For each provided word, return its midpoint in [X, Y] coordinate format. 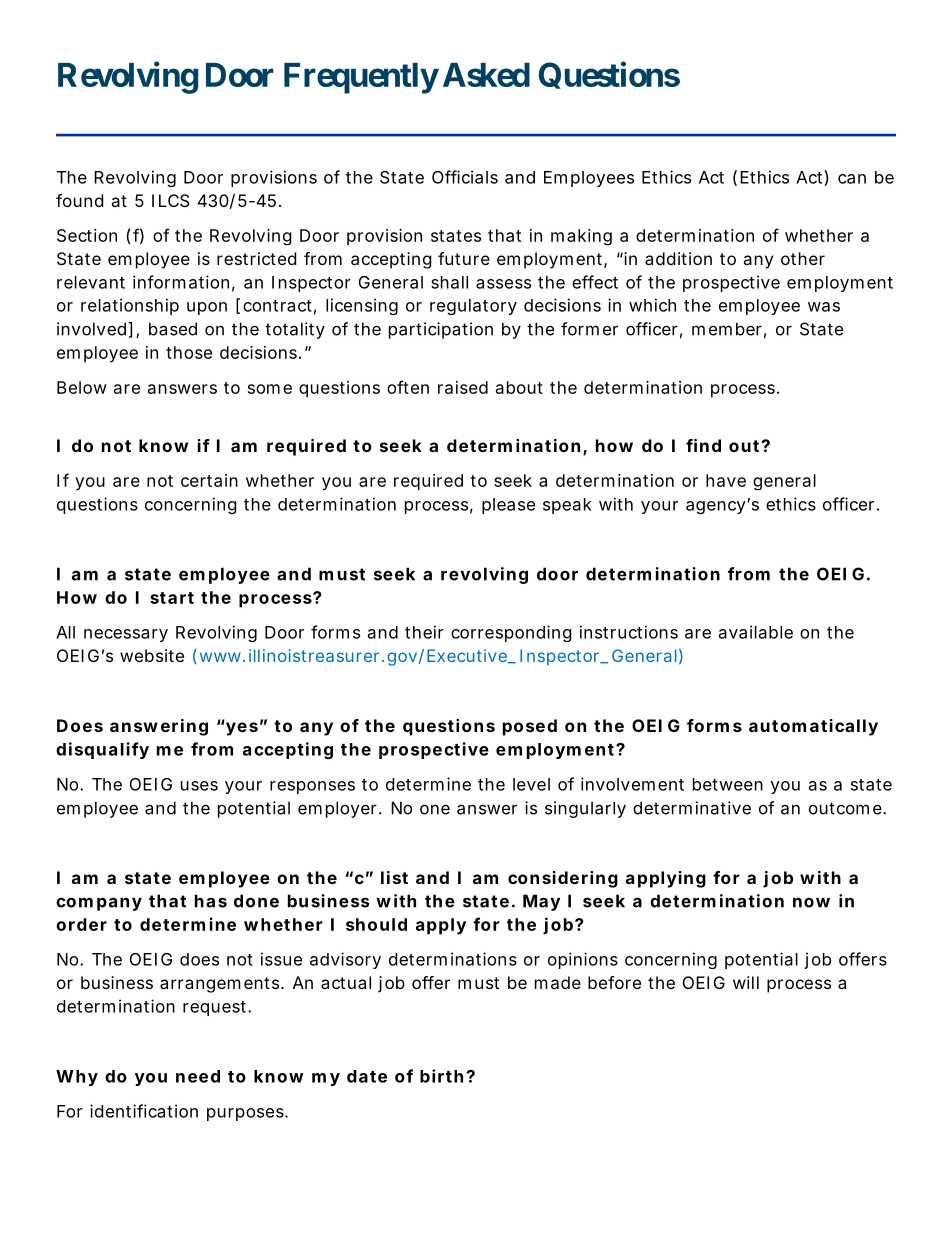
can [852, 179]
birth [441, 1076]
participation [441, 330]
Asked [486, 75]
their [424, 632]
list [394, 877]
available [756, 632]
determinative [692, 808]
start [172, 598]
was [824, 307]
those [189, 352]
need [198, 1076]
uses [199, 786]
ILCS [171, 200]
